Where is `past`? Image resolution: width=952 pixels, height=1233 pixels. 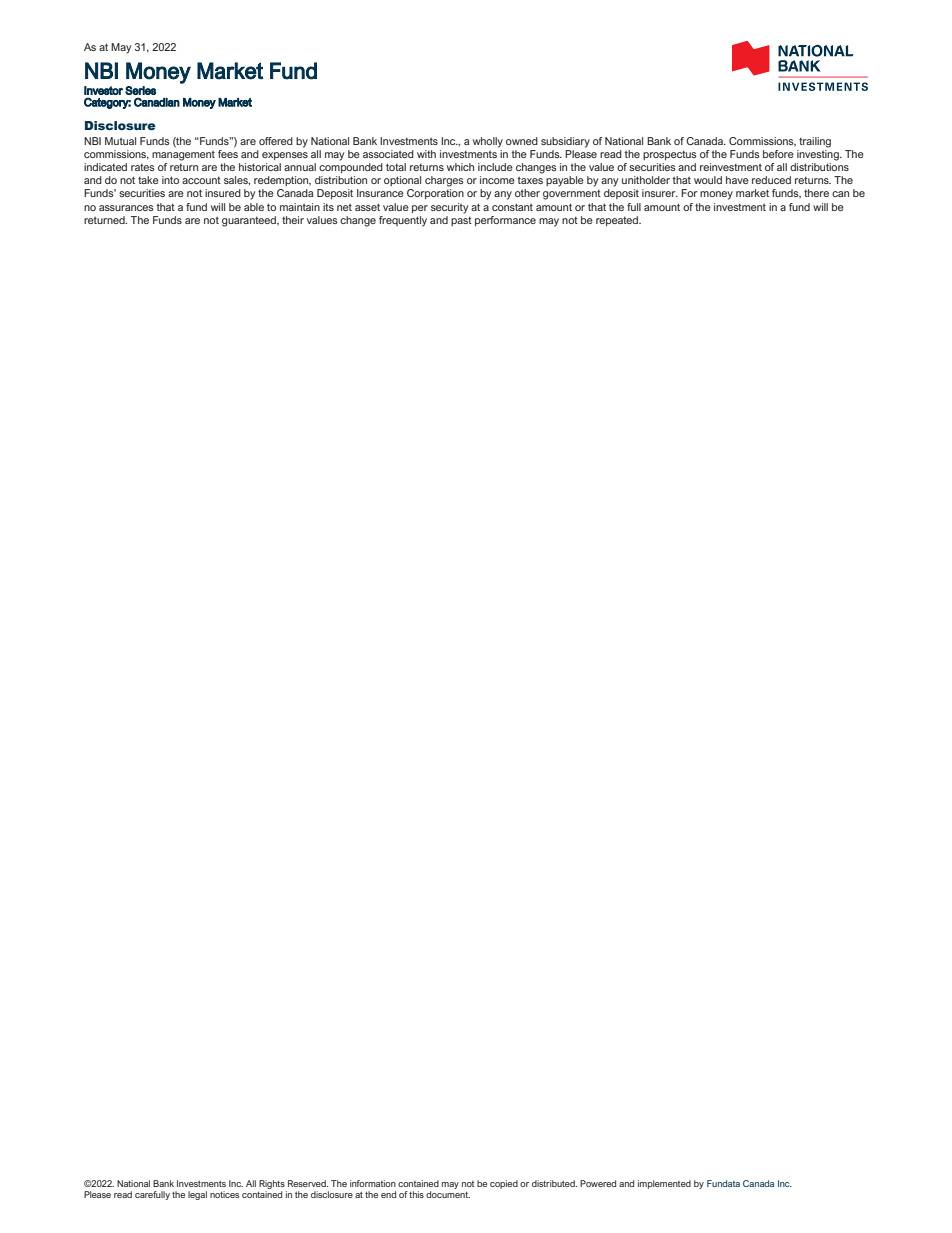 past is located at coordinates (461, 221).
